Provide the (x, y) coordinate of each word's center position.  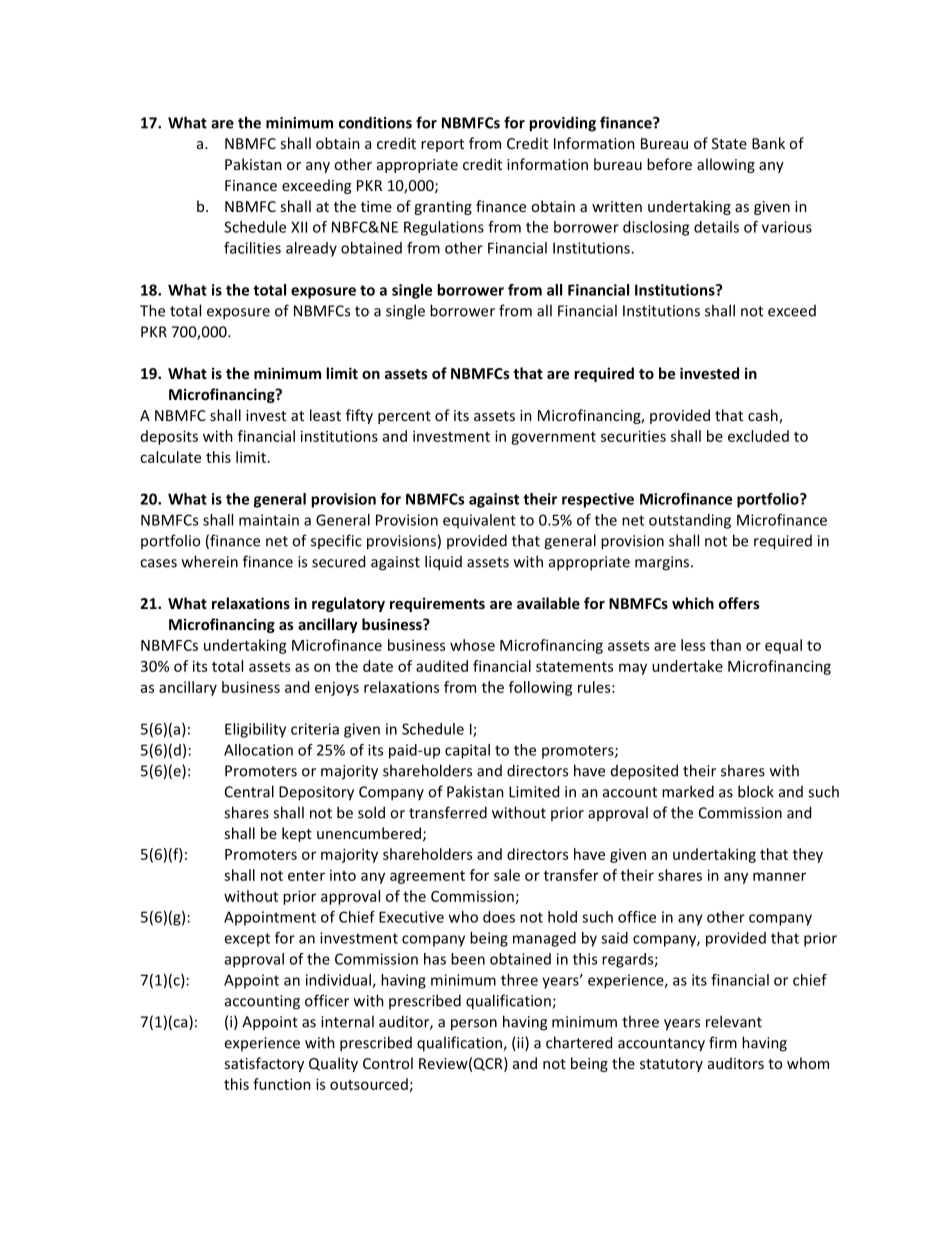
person (474, 1025)
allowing (726, 165)
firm (723, 1042)
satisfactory (264, 1064)
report (442, 145)
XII (299, 227)
